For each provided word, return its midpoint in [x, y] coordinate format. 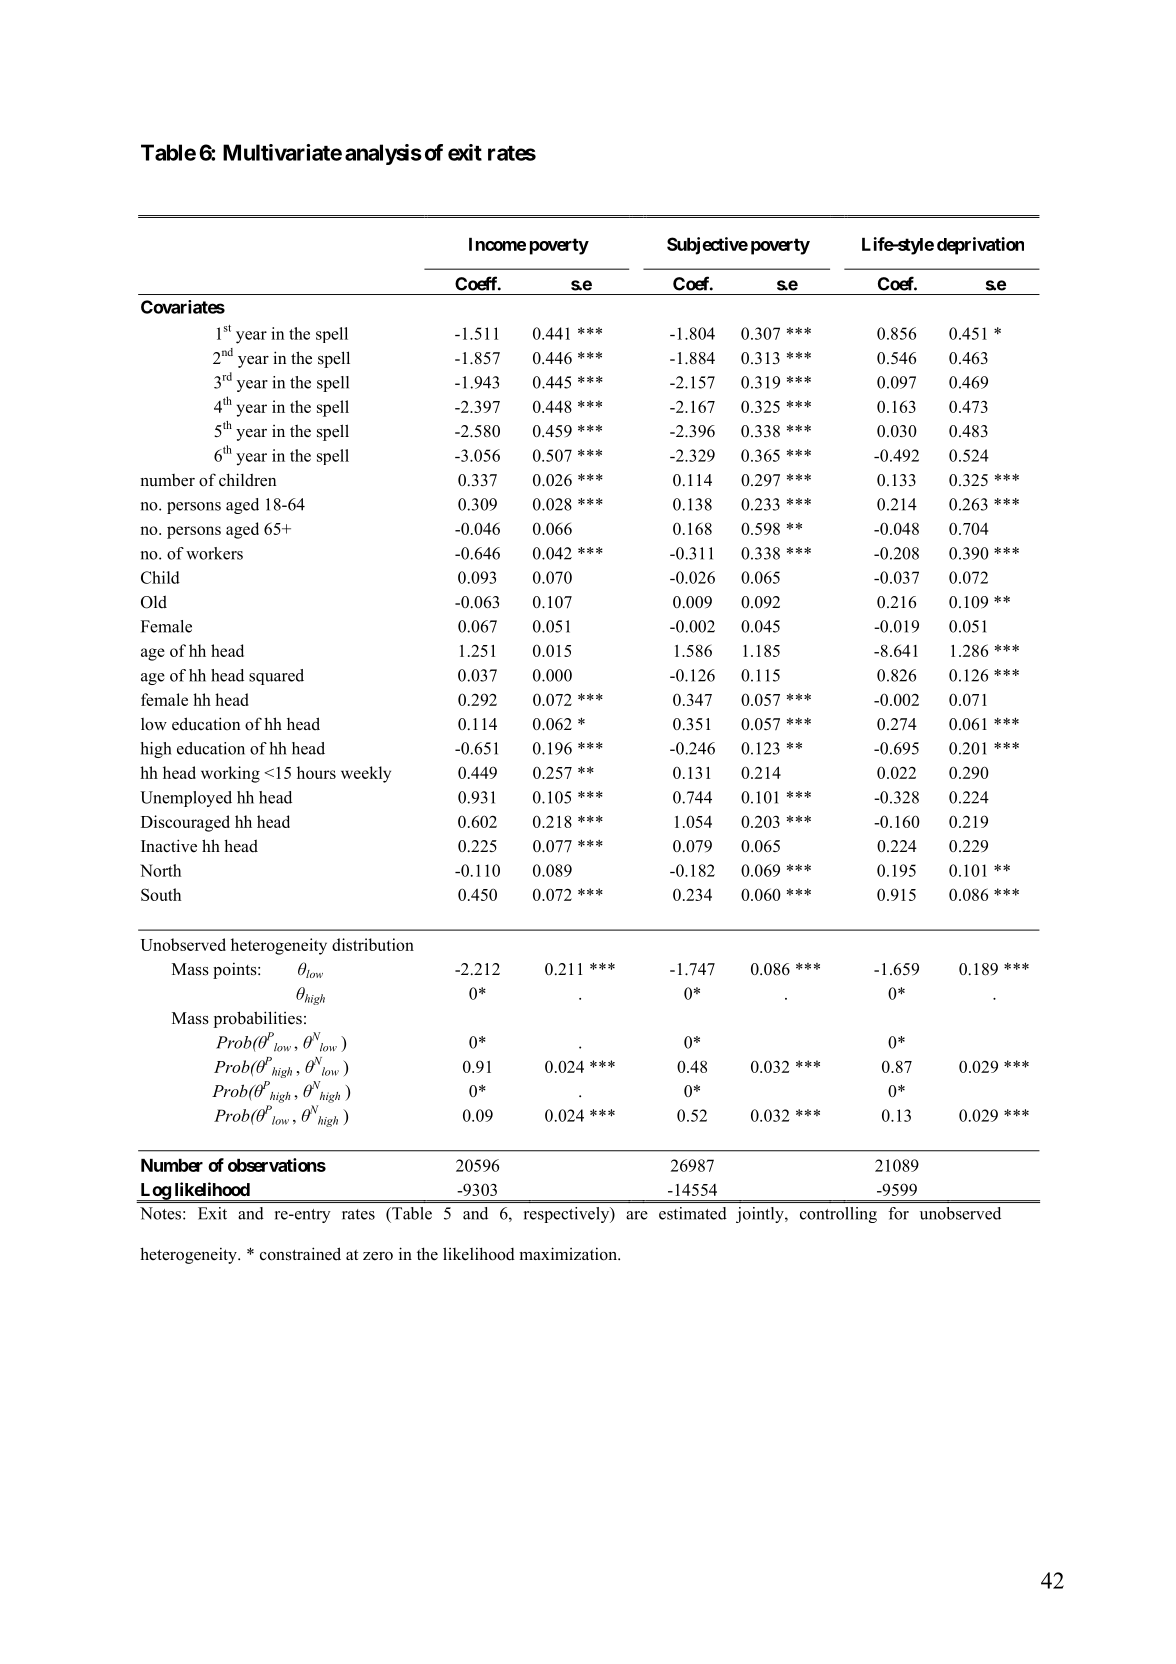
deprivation [980, 246]
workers [214, 553]
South [161, 894]
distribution [373, 944]
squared [276, 677]
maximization [569, 1254]
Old [154, 602]
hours [316, 772]
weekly [366, 774]
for [899, 1213]
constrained [300, 1254]
